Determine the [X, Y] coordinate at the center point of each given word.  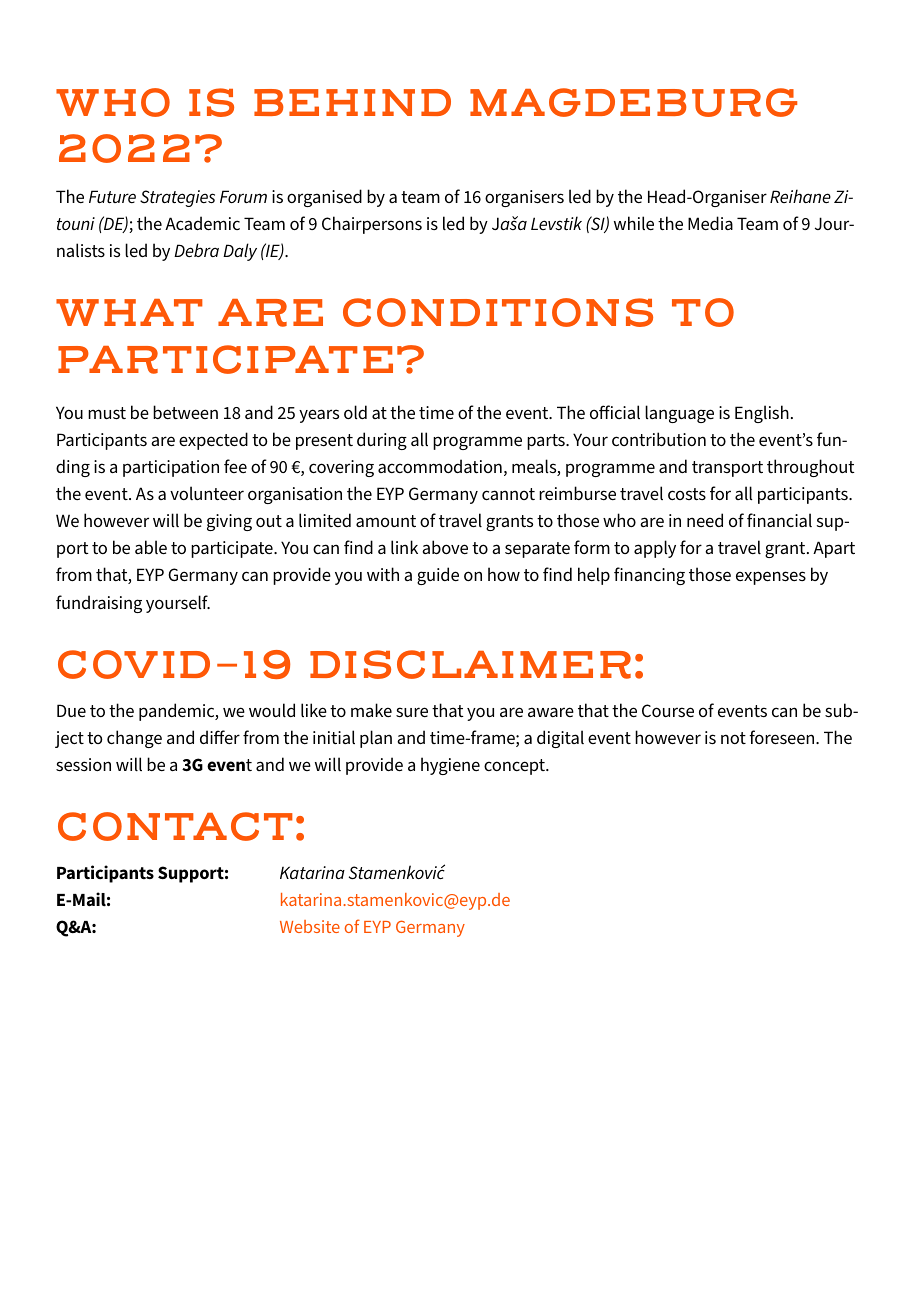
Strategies [177, 198]
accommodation [440, 466]
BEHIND [352, 102]
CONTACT [175, 826]
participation [171, 468]
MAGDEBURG [633, 102]
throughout [811, 468]
